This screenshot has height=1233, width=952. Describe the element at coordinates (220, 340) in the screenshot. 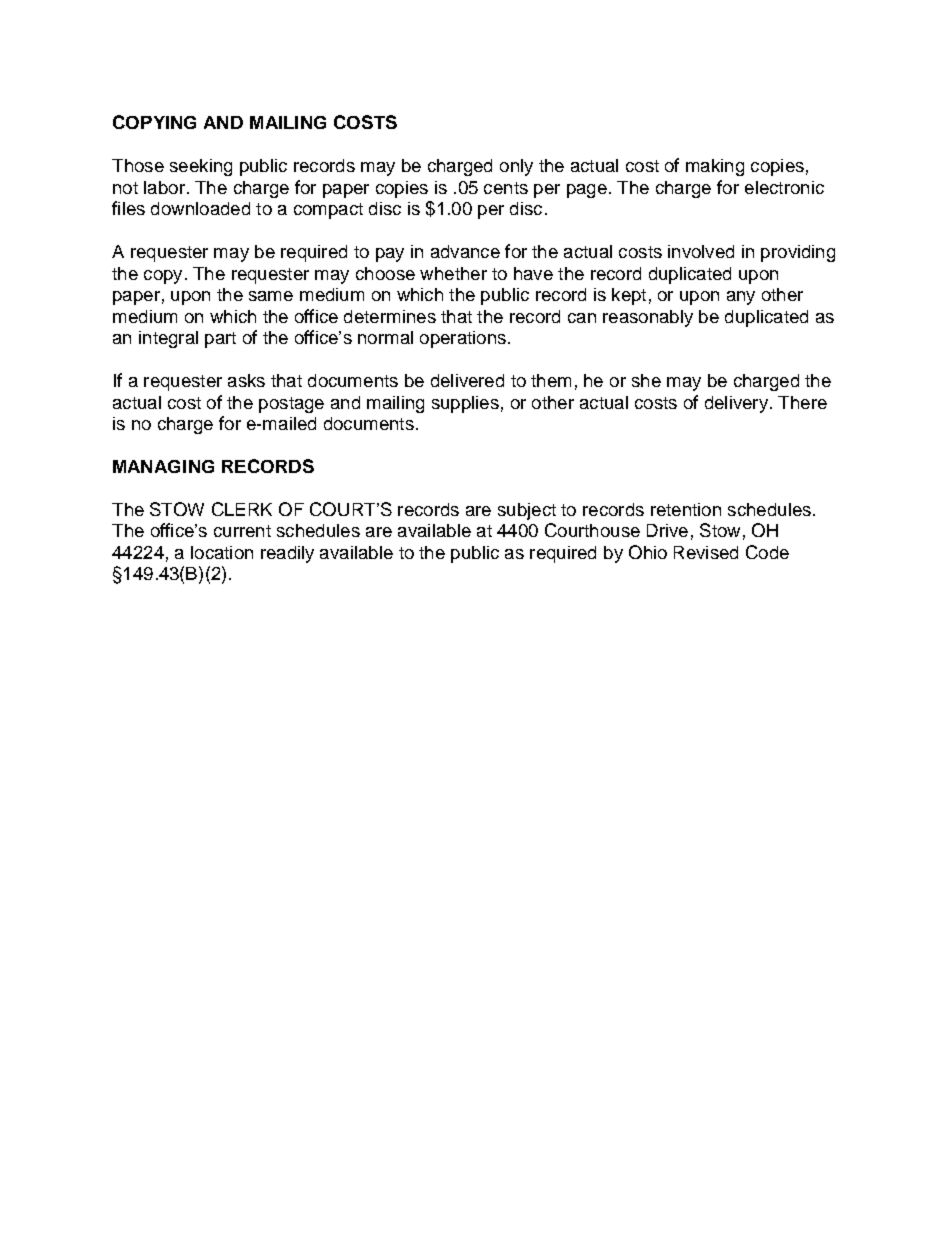

I see `part` at that location.
